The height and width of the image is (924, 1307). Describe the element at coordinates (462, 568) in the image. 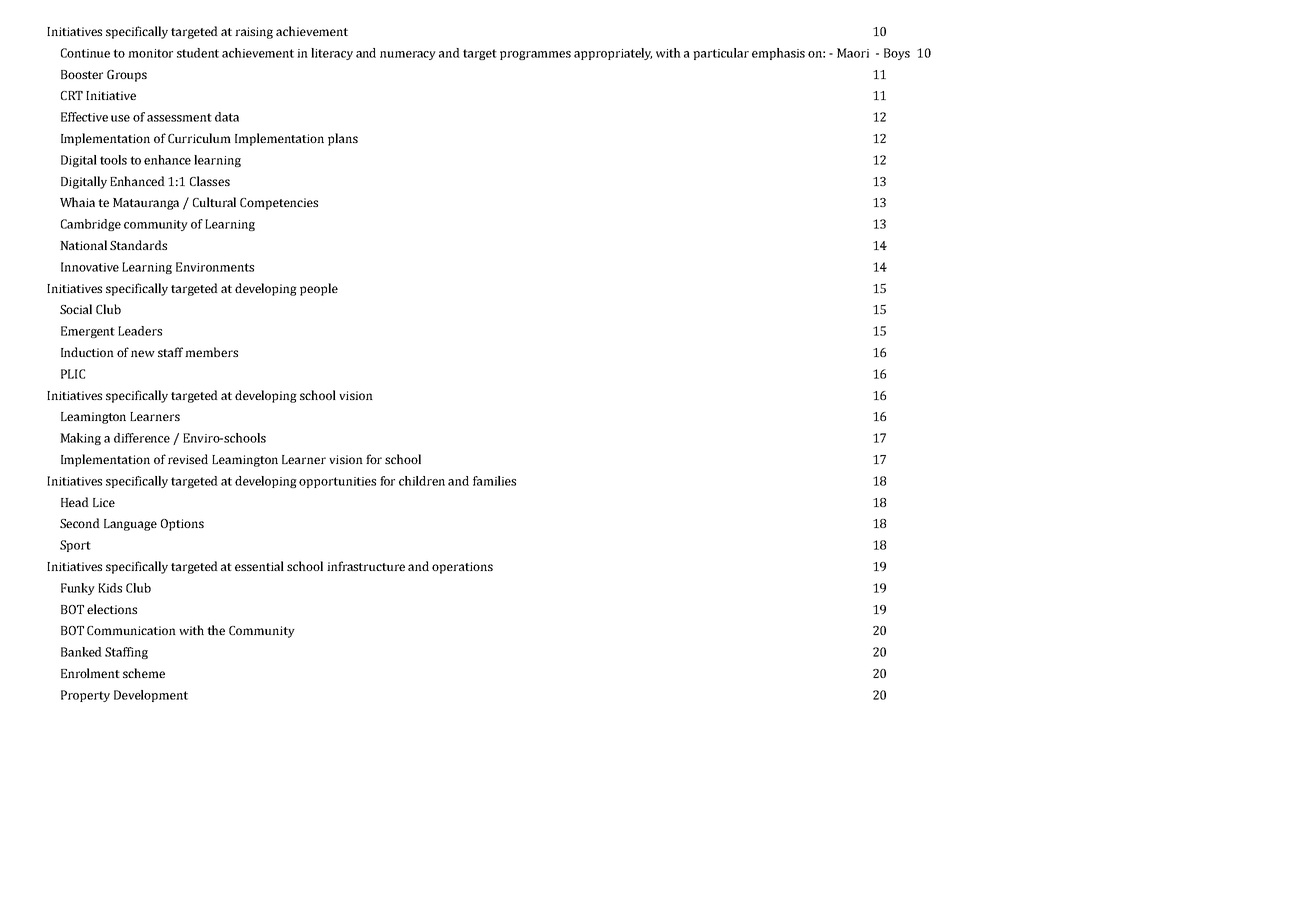

I see `operations` at that location.
